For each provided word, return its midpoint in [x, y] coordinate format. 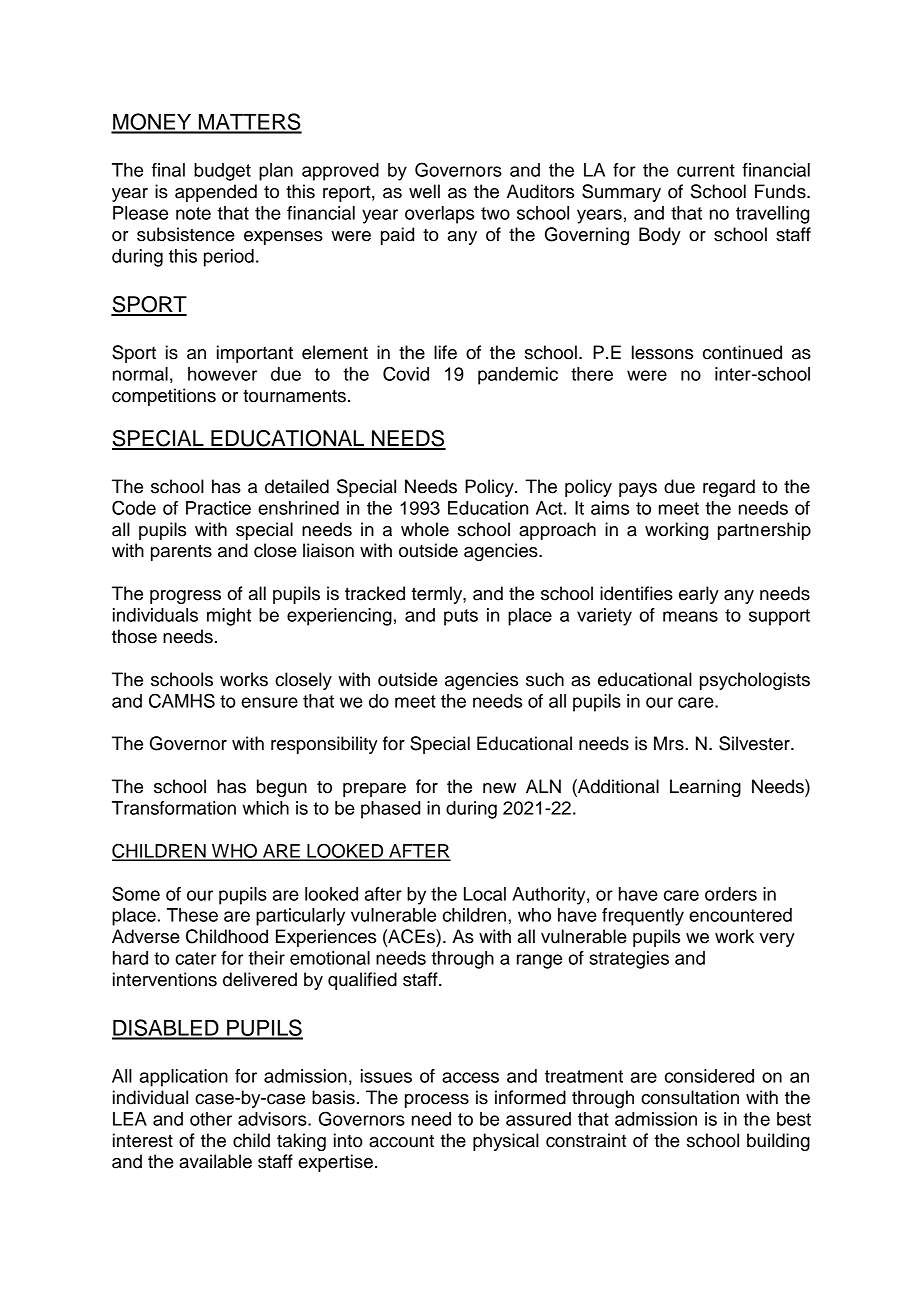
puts [461, 617]
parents [181, 552]
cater [196, 958]
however [222, 374]
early [699, 595]
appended [216, 193]
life [445, 352]
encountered [740, 915]
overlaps [439, 215]
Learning [705, 788]
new [499, 788]
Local [485, 894]
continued [742, 352]
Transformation [174, 808]
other [211, 1119]
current [706, 170]
